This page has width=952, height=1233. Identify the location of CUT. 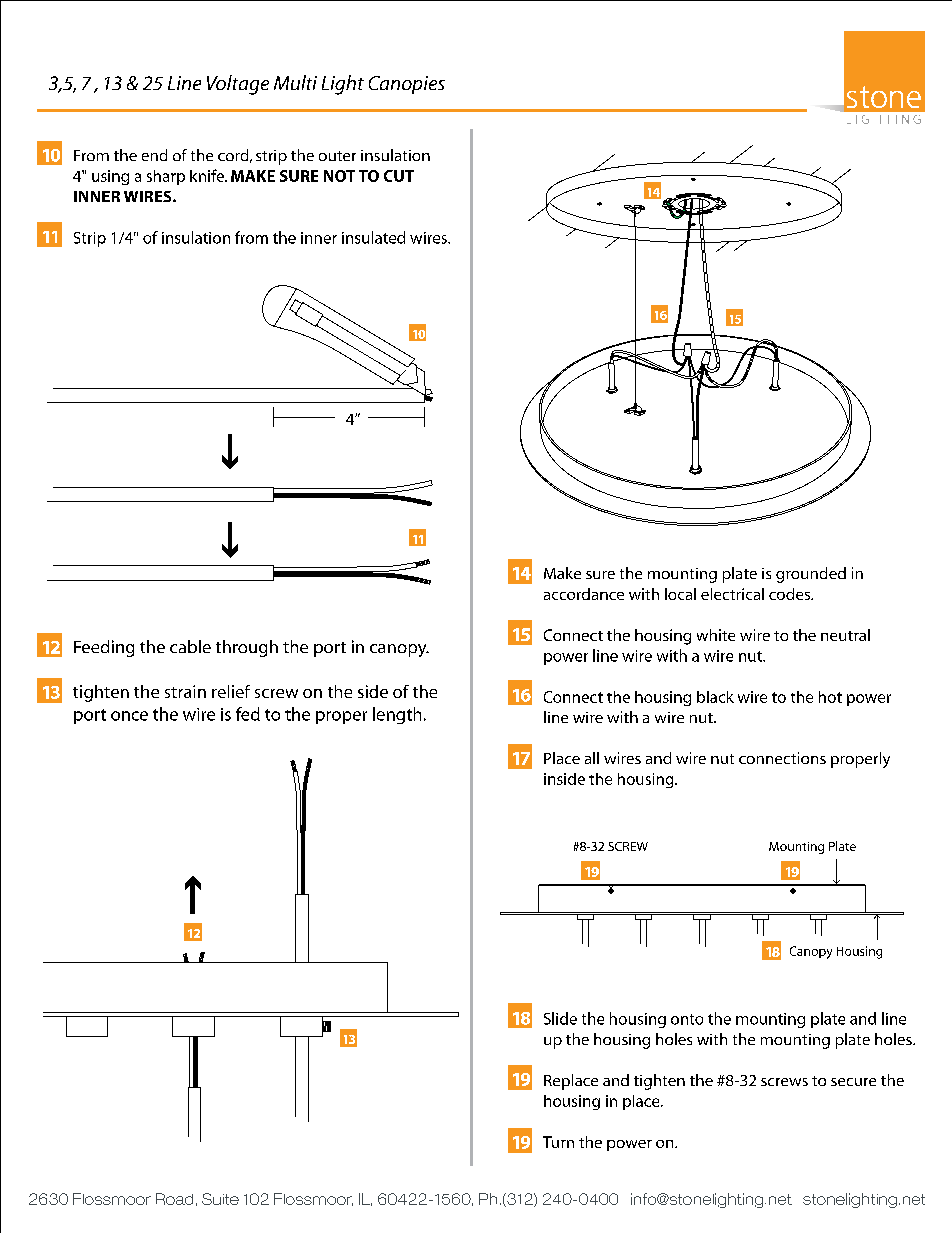
(399, 176).
